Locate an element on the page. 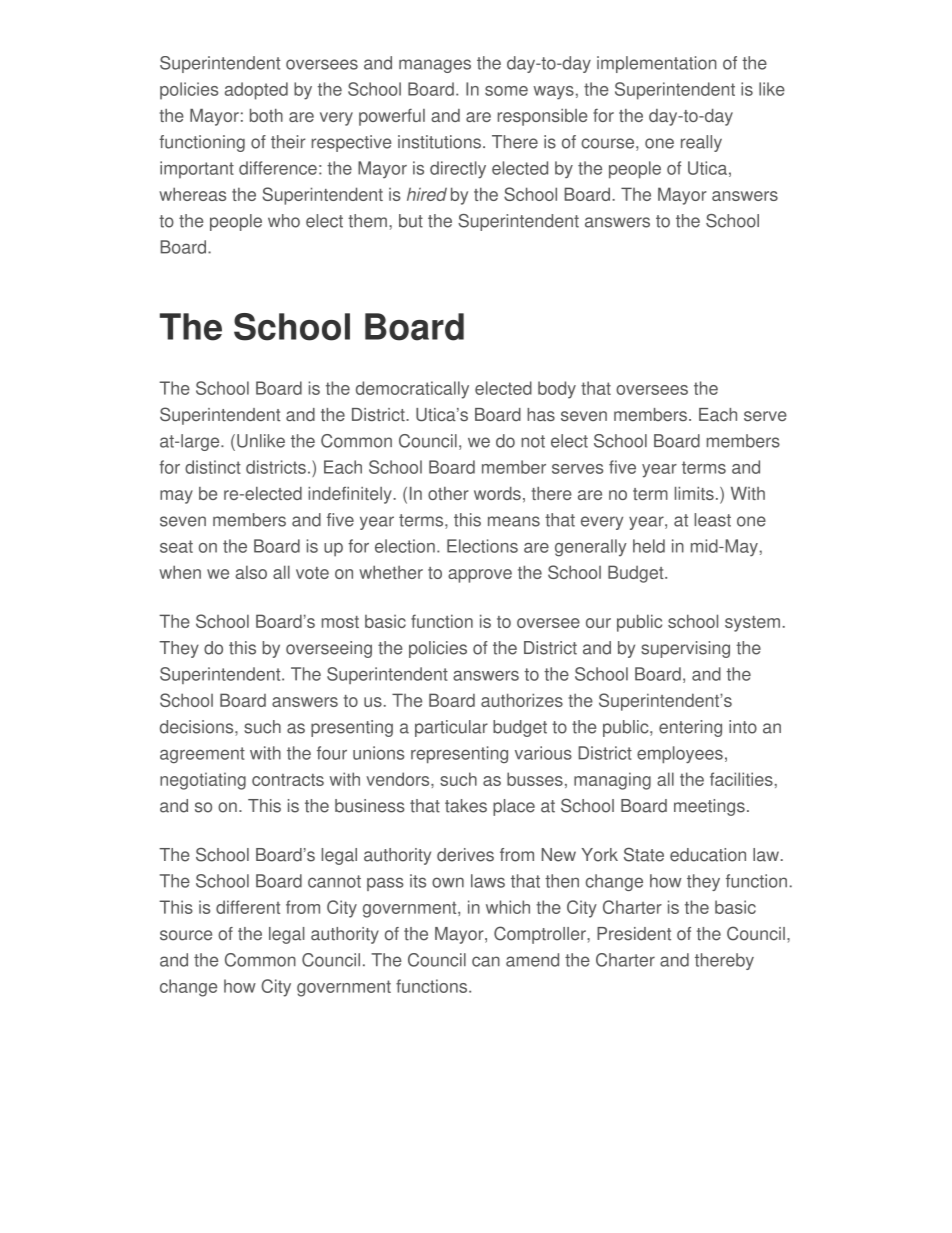 Image resolution: width=952 pixels, height=1233 pixels. some is located at coordinates (506, 91).
